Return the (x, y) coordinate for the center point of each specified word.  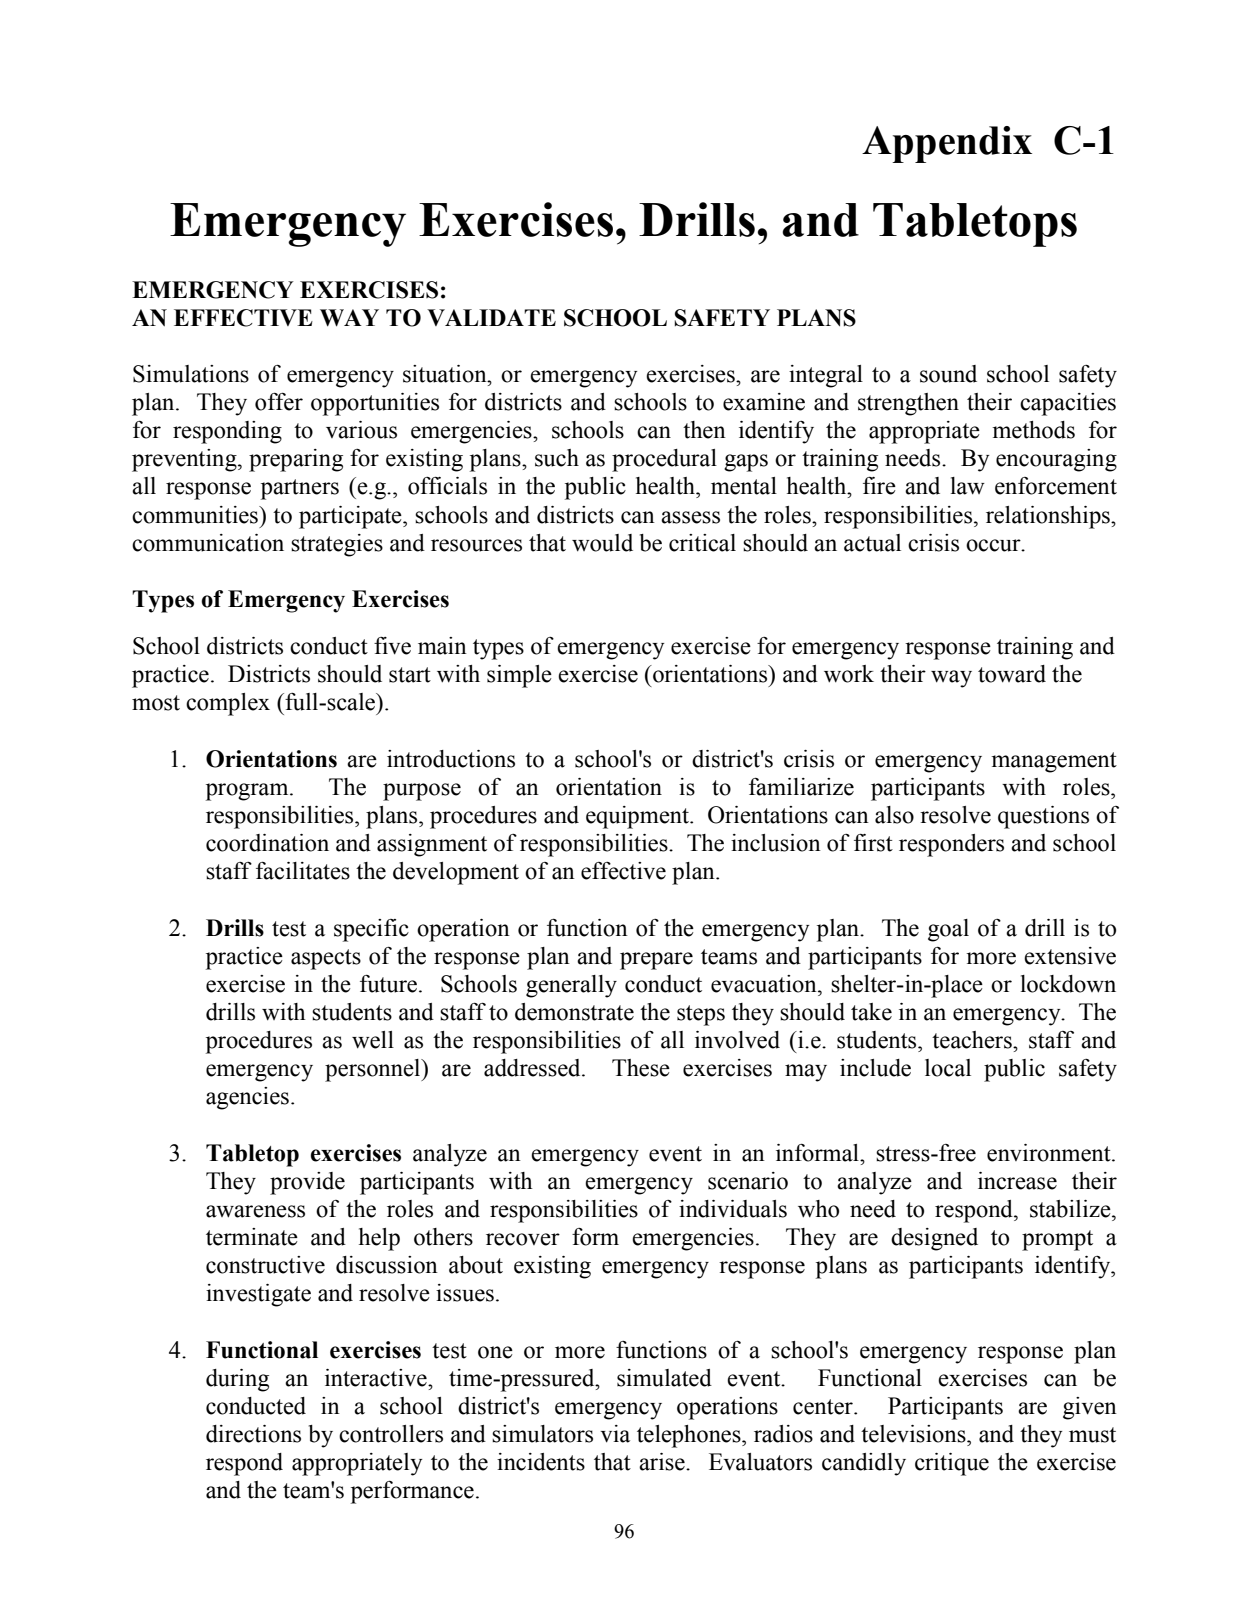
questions (1043, 817)
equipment (638, 817)
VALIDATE (491, 317)
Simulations (191, 374)
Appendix (947, 144)
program (248, 792)
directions (253, 1434)
